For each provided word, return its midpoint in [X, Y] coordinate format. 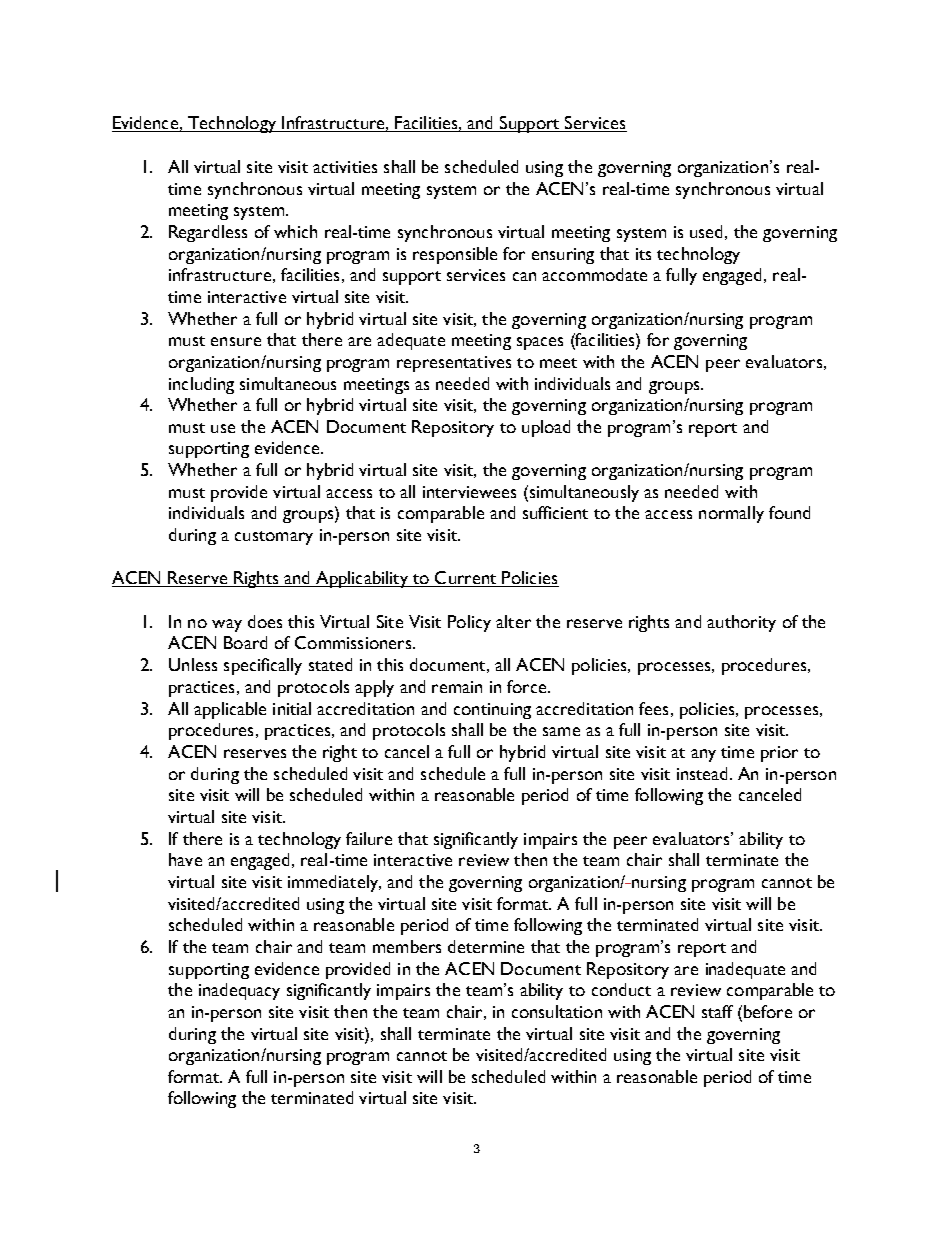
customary [274, 538]
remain [457, 687]
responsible [455, 255]
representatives [454, 364]
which [295, 231]
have [185, 859]
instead [702, 773]
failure [369, 838]
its [643, 254]
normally [731, 514]
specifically [263, 666]
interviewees [469, 492]
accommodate [594, 274]
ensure [236, 341]
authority [741, 623]
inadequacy [239, 991]
